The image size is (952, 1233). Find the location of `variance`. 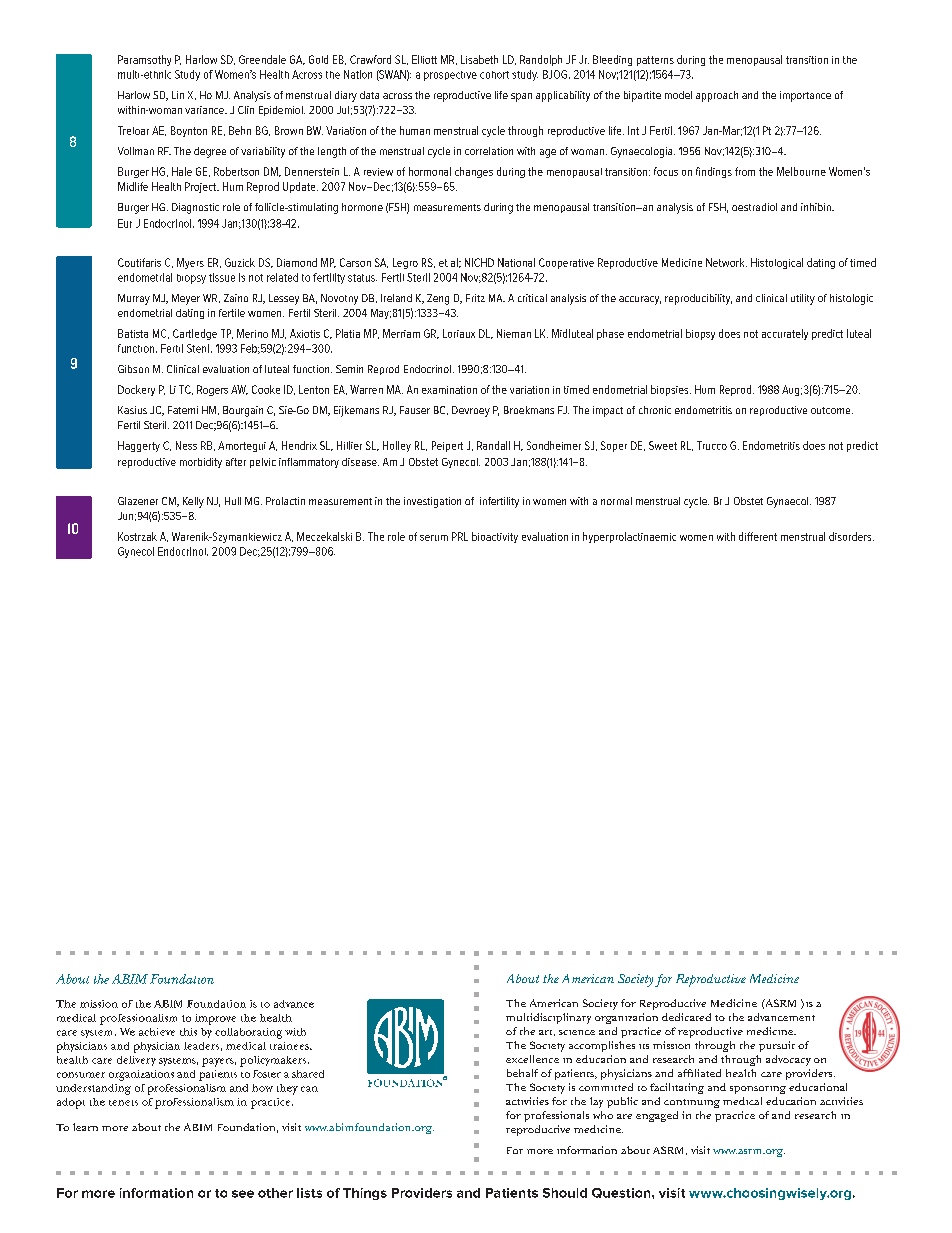

variance is located at coordinates (205, 110).
